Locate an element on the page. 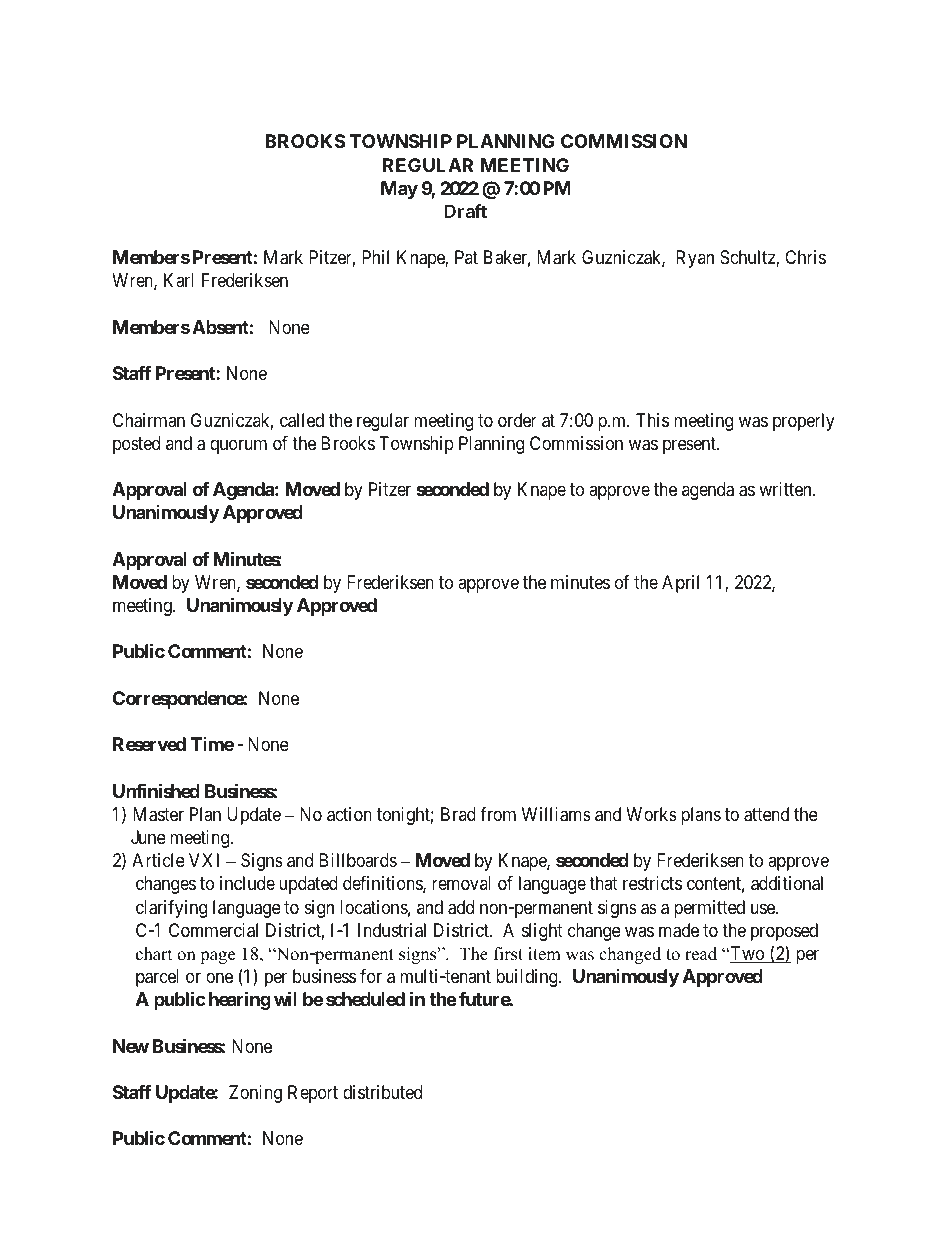  distributed is located at coordinates (382, 1092).
